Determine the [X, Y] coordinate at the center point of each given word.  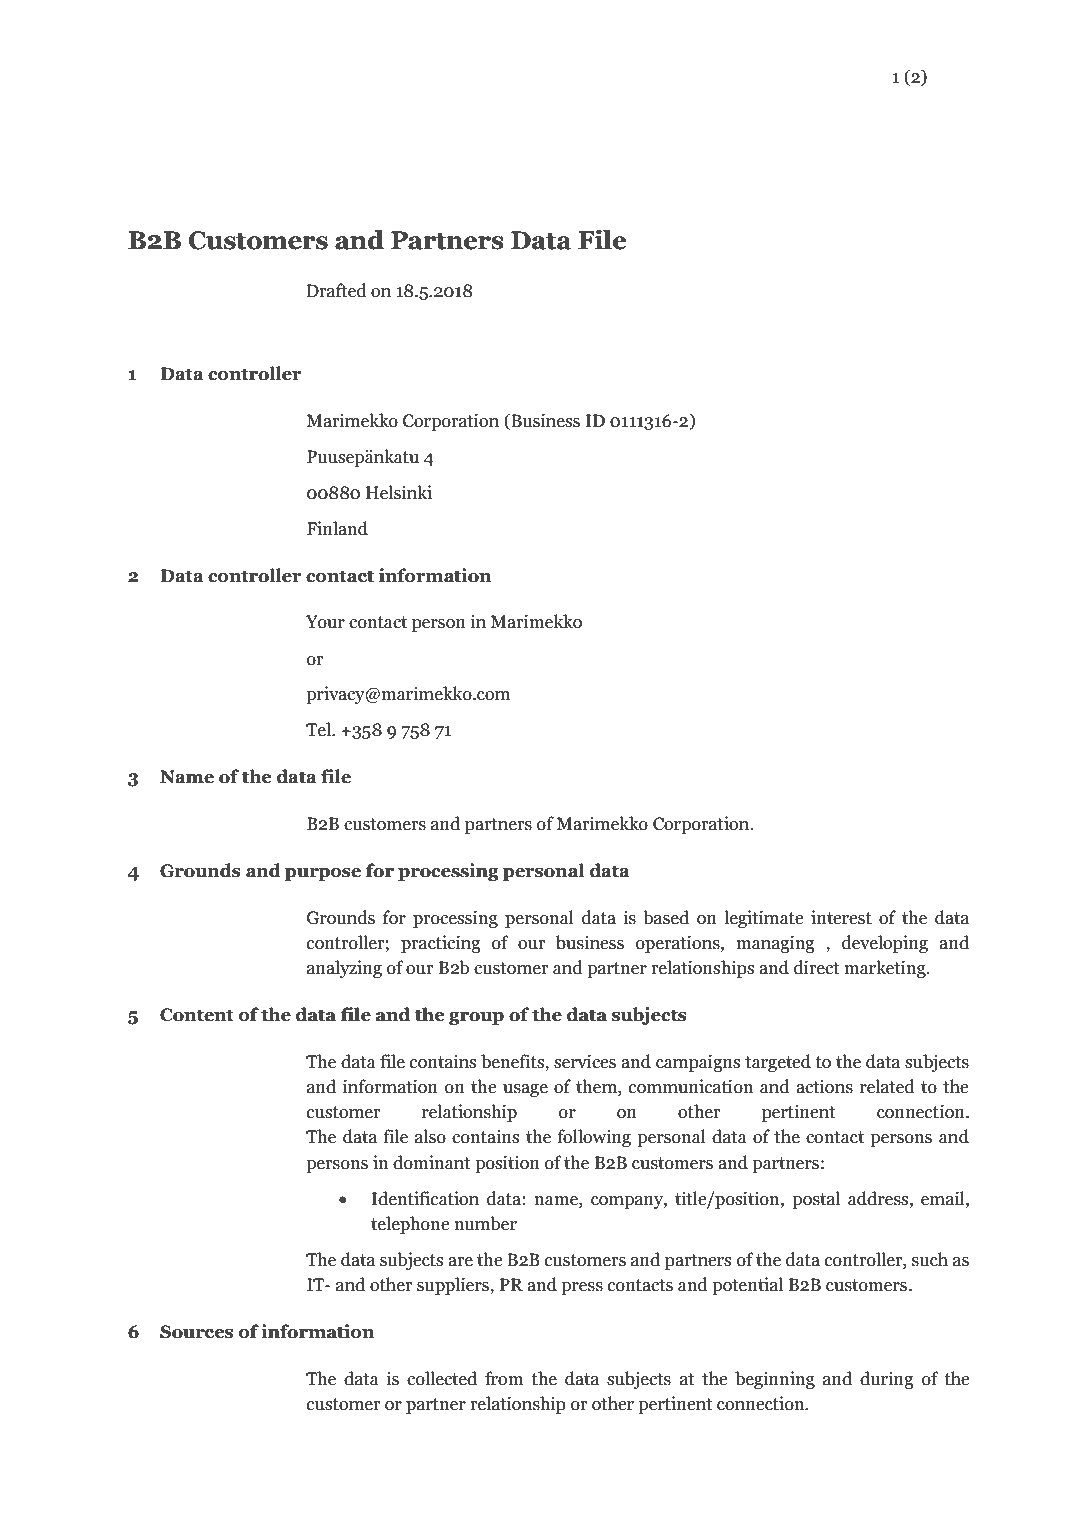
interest [841, 917]
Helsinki [399, 492]
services [585, 1061]
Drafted [336, 290]
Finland [337, 528]
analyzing [344, 969]
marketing [886, 969]
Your [325, 622]
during [886, 1380]
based [666, 917]
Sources [196, 1332]
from [504, 1378]
